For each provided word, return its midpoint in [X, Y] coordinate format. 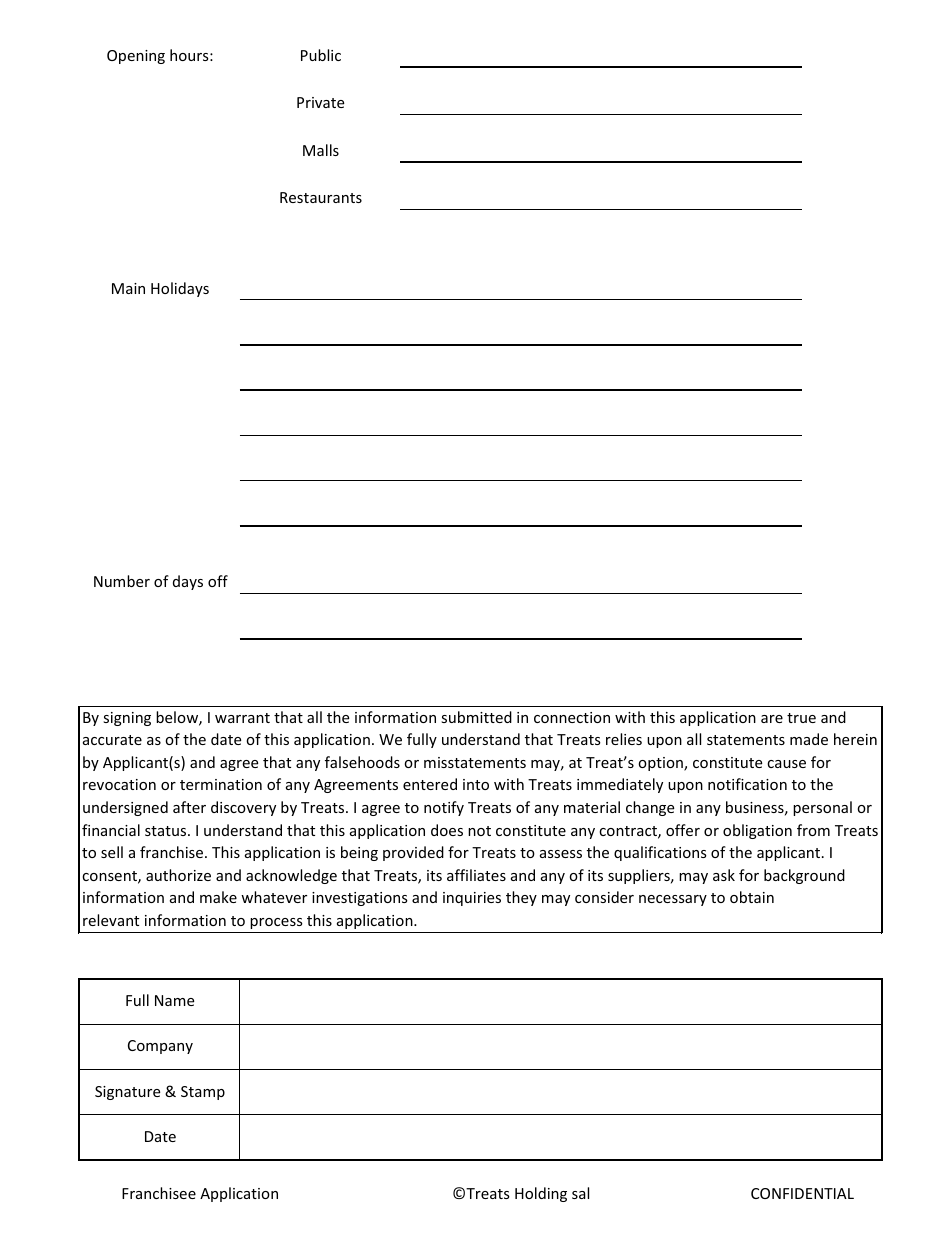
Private [320, 102]
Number [122, 581]
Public [321, 55]
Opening [136, 57]
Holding [541, 1194]
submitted [476, 717]
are [772, 719]
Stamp [203, 1093]
